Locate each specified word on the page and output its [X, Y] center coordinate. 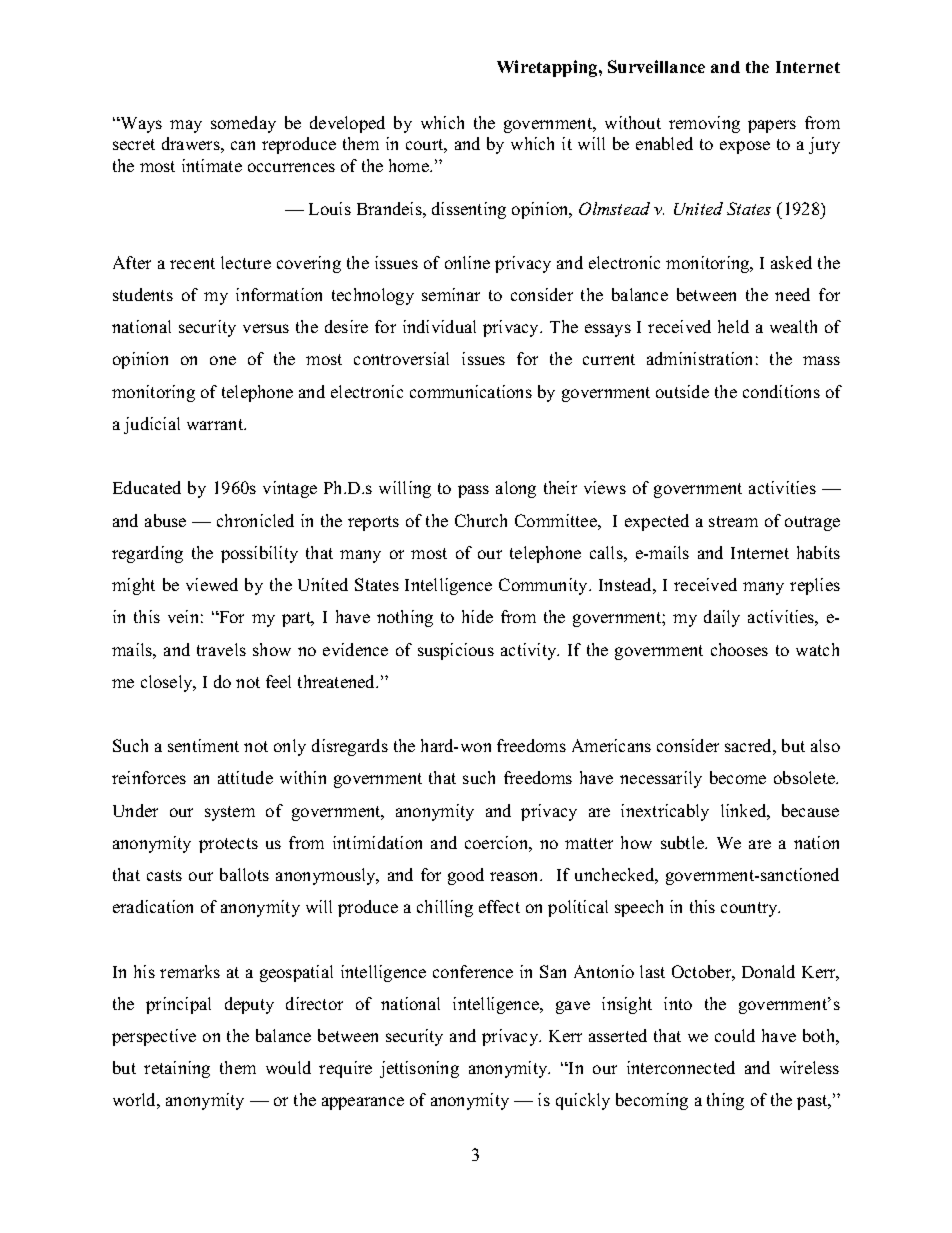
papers [772, 126]
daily [722, 618]
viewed [212, 584]
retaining [177, 1069]
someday [243, 124]
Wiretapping [548, 68]
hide [477, 616]
